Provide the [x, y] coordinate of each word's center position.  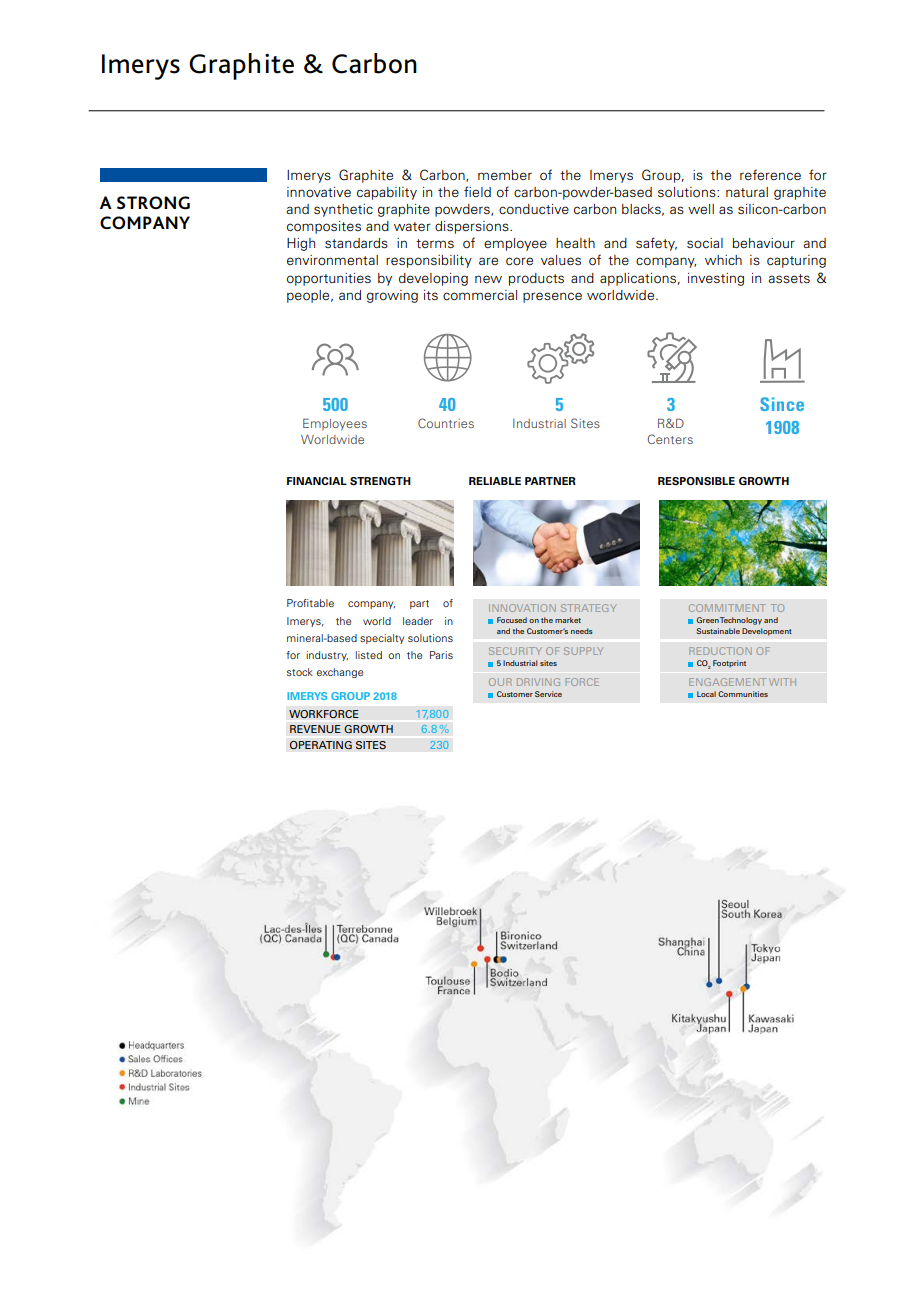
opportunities [329, 279]
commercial [480, 295]
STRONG [153, 203]
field [477, 191]
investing [716, 279]
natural [747, 192]
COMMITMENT [727, 608]
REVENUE [315, 729]
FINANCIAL [317, 481]
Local [706, 694]
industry [327, 656]
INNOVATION [522, 608]
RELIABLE [495, 481]
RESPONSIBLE [696, 481]
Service [548, 694]
